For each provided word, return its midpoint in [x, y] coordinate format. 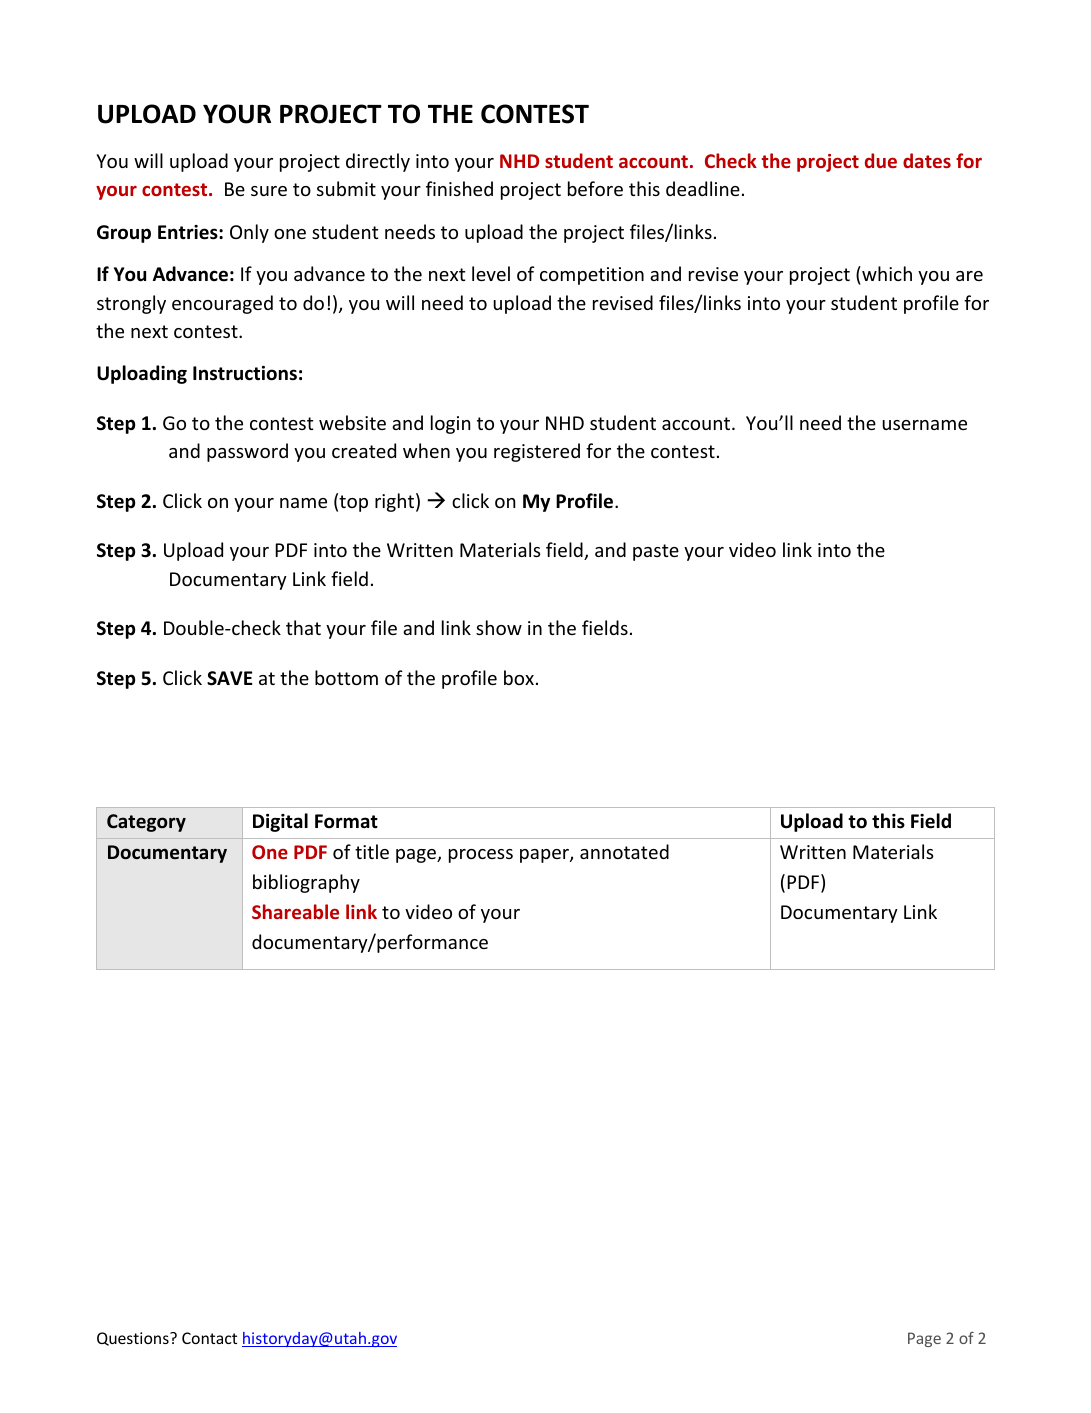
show [499, 627]
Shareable [295, 911]
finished [459, 188]
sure [269, 191]
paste [656, 552]
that [303, 627]
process [481, 856]
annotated [624, 851]
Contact [209, 1338]
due [881, 160]
